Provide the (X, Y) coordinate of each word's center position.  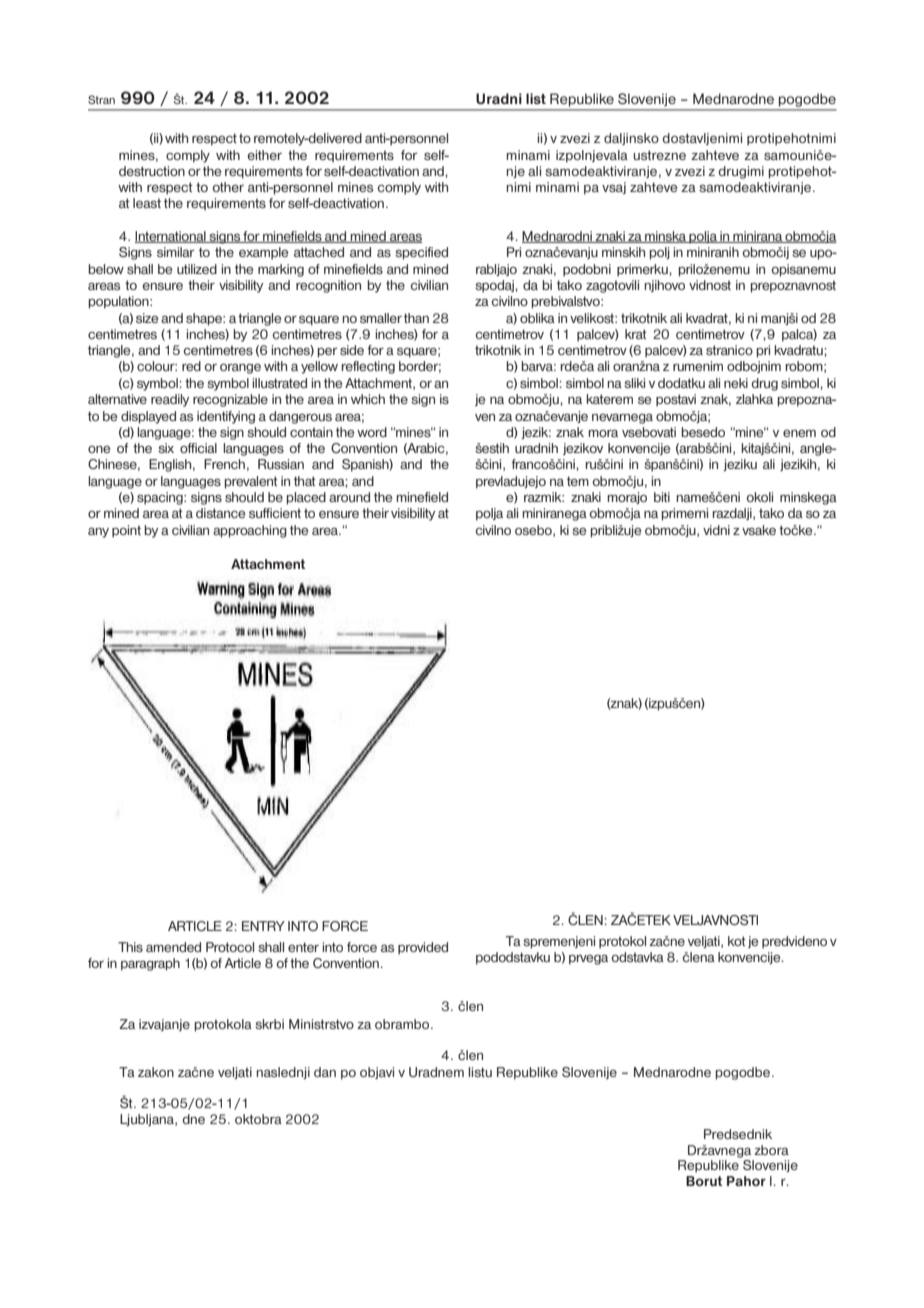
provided (423, 948)
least (147, 203)
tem (578, 481)
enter (303, 947)
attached (319, 252)
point (126, 531)
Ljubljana (148, 1120)
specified (421, 253)
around (349, 497)
